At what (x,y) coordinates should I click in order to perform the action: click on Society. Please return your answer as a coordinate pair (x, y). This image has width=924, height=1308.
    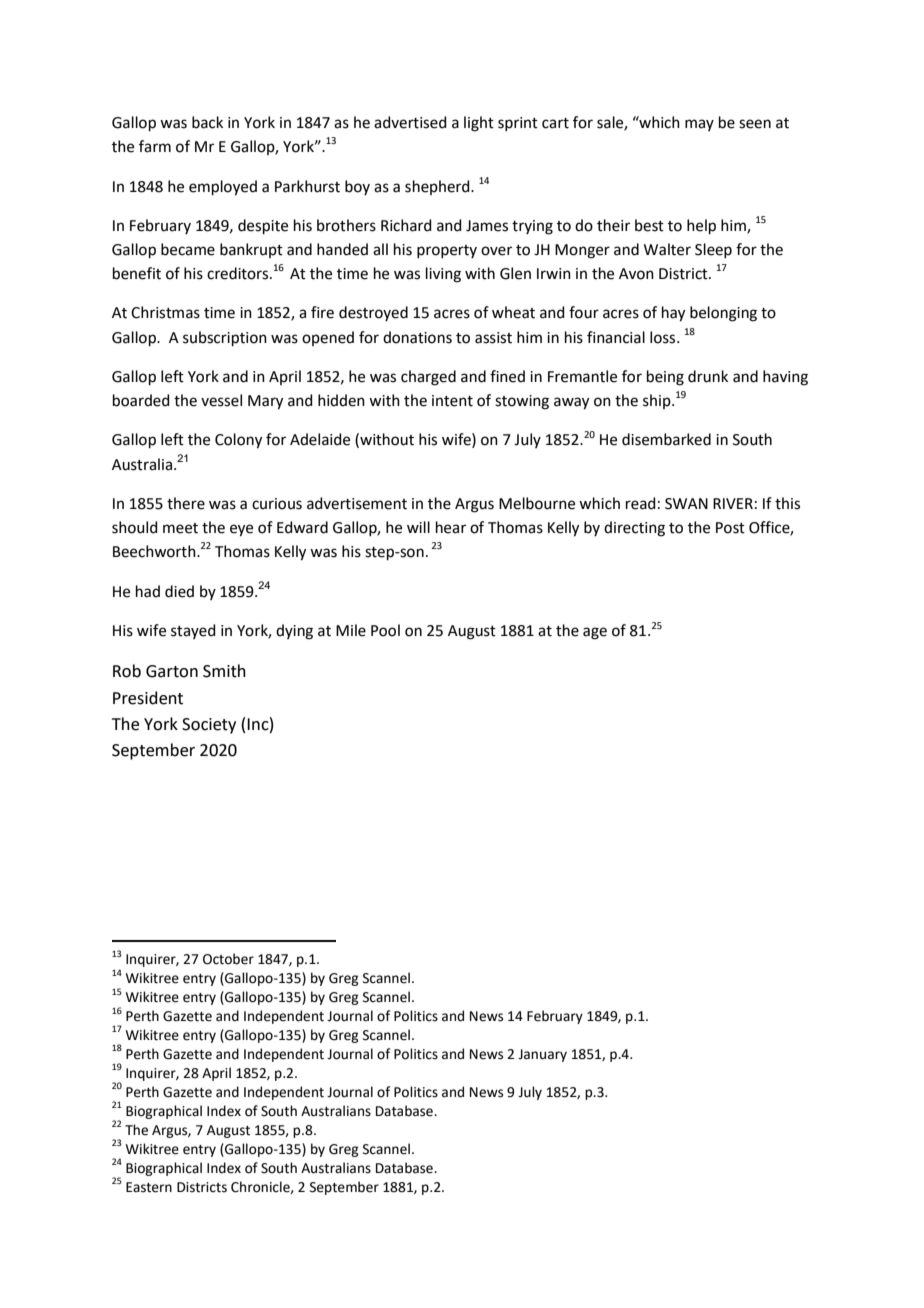
    Looking at the image, I should click on (209, 726).
